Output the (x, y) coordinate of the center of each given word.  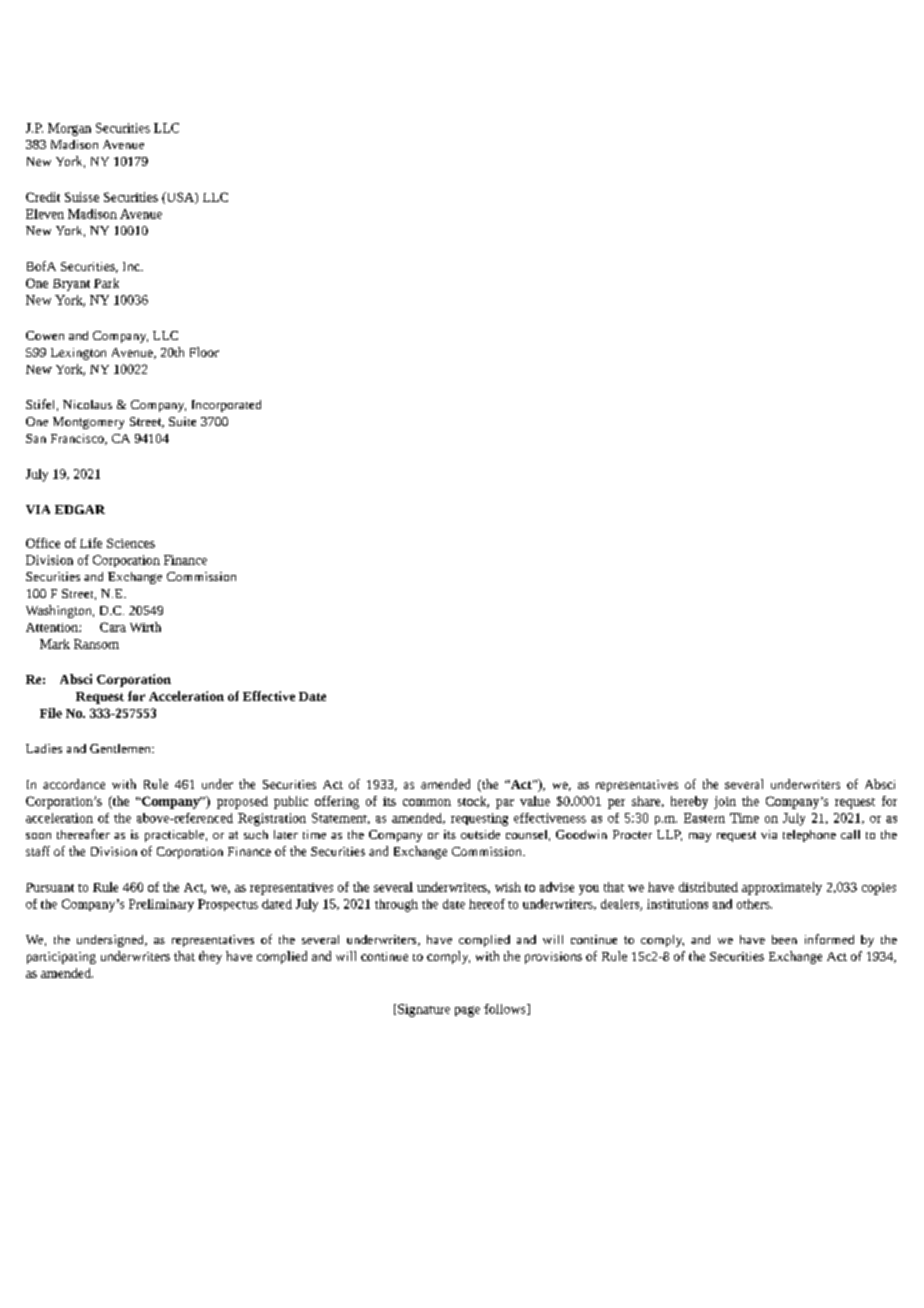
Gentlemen (121, 748)
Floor (204, 352)
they (210, 957)
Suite (182, 421)
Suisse (82, 197)
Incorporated (226, 406)
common (427, 802)
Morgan (69, 129)
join (725, 802)
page (467, 1011)
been (784, 939)
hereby (689, 802)
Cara (113, 627)
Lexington (78, 354)
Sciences (131, 543)
